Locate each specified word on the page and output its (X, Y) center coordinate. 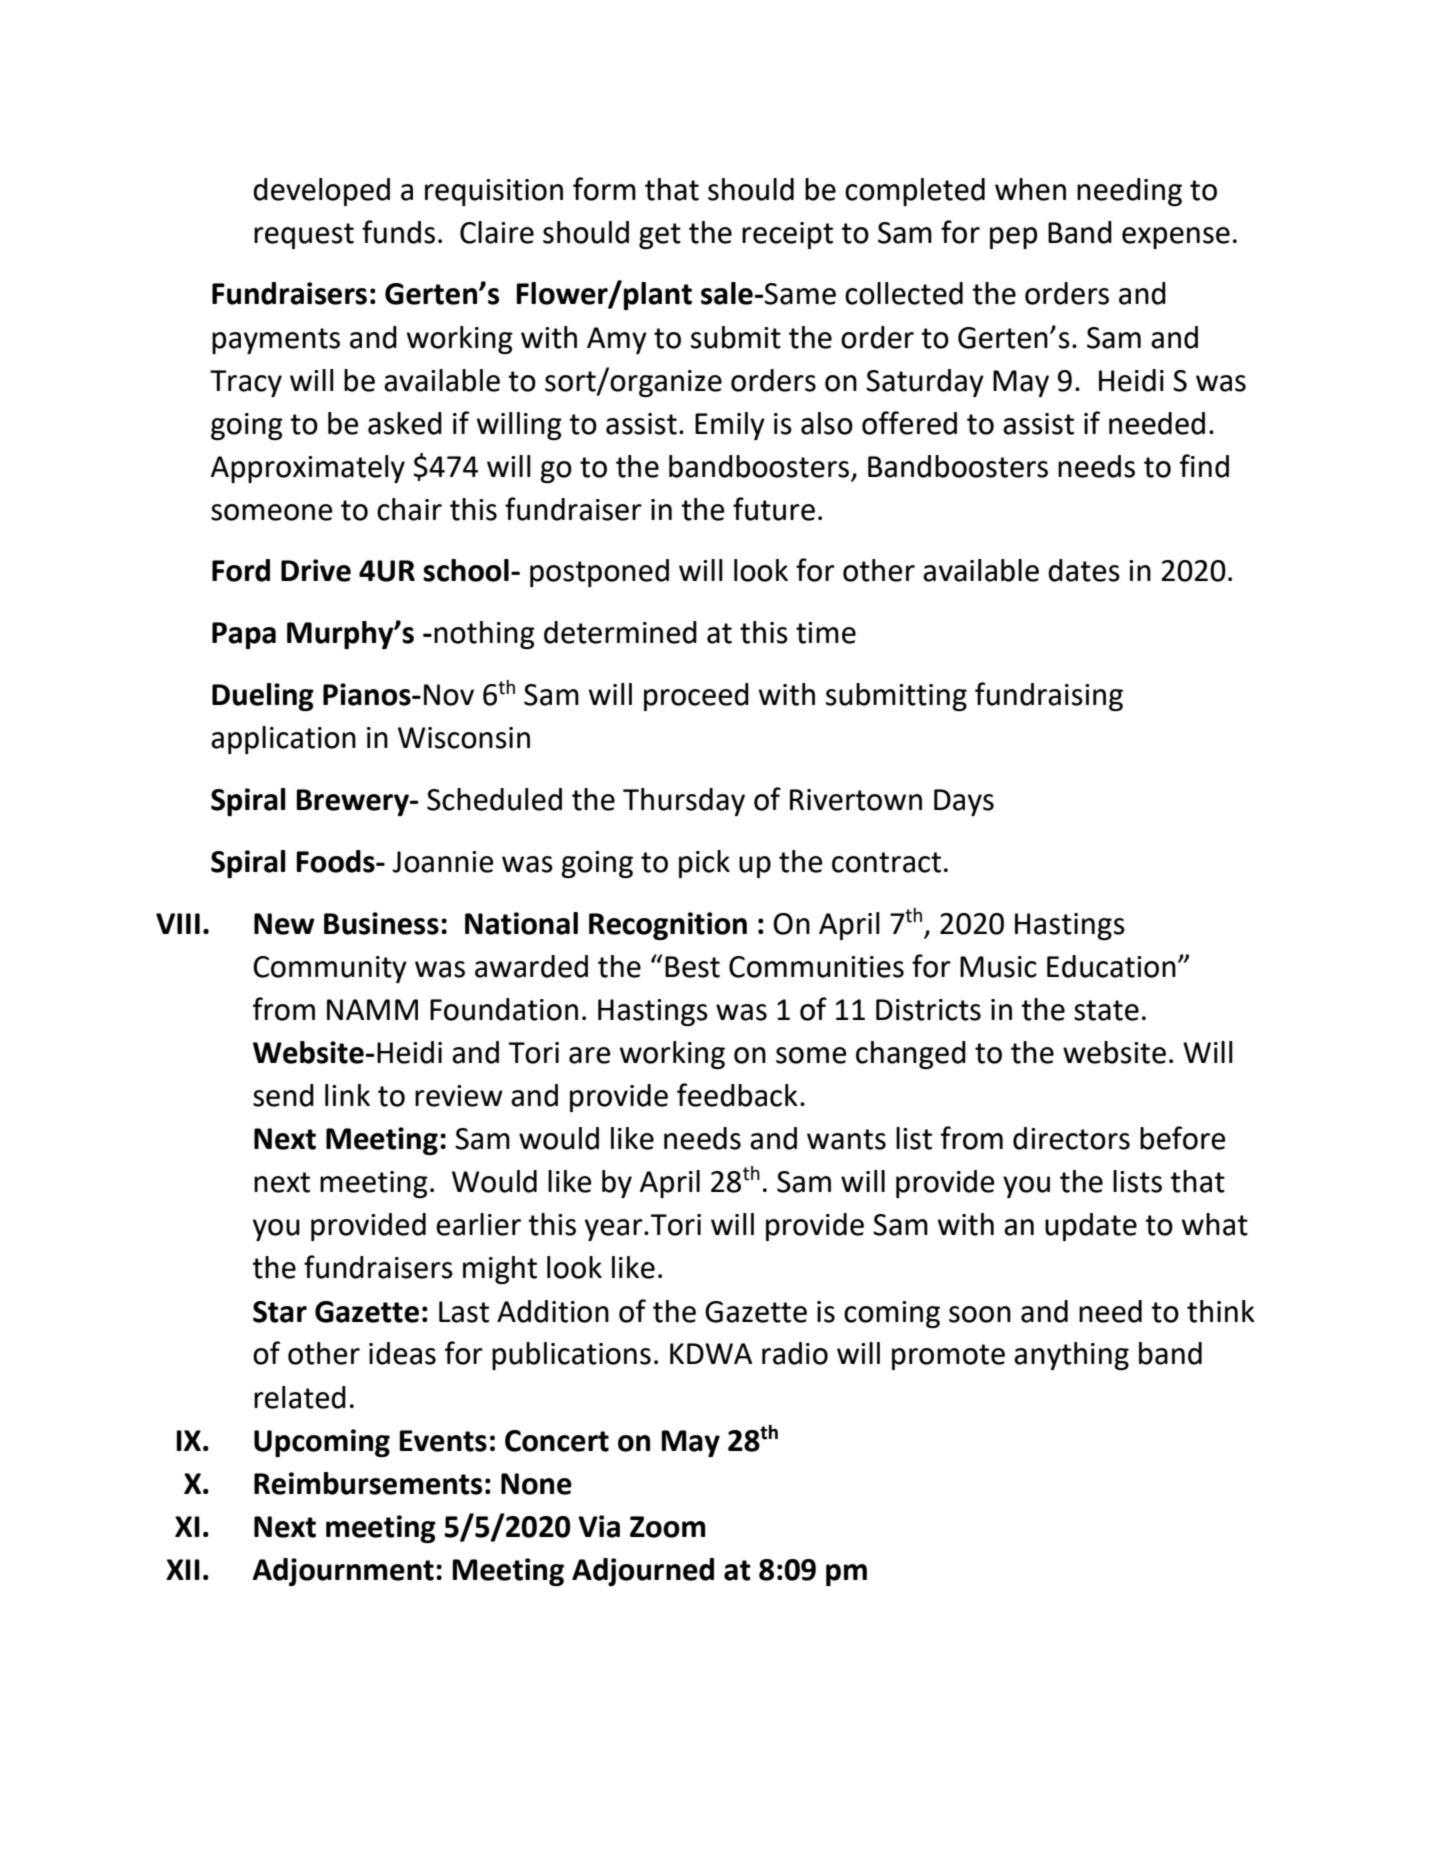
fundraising (1049, 696)
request (304, 236)
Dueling (263, 697)
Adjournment (343, 1572)
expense (1176, 238)
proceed (696, 697)
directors (1071, 1138)
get (660, 236)
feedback (737, 1095)
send (283, 1095)
